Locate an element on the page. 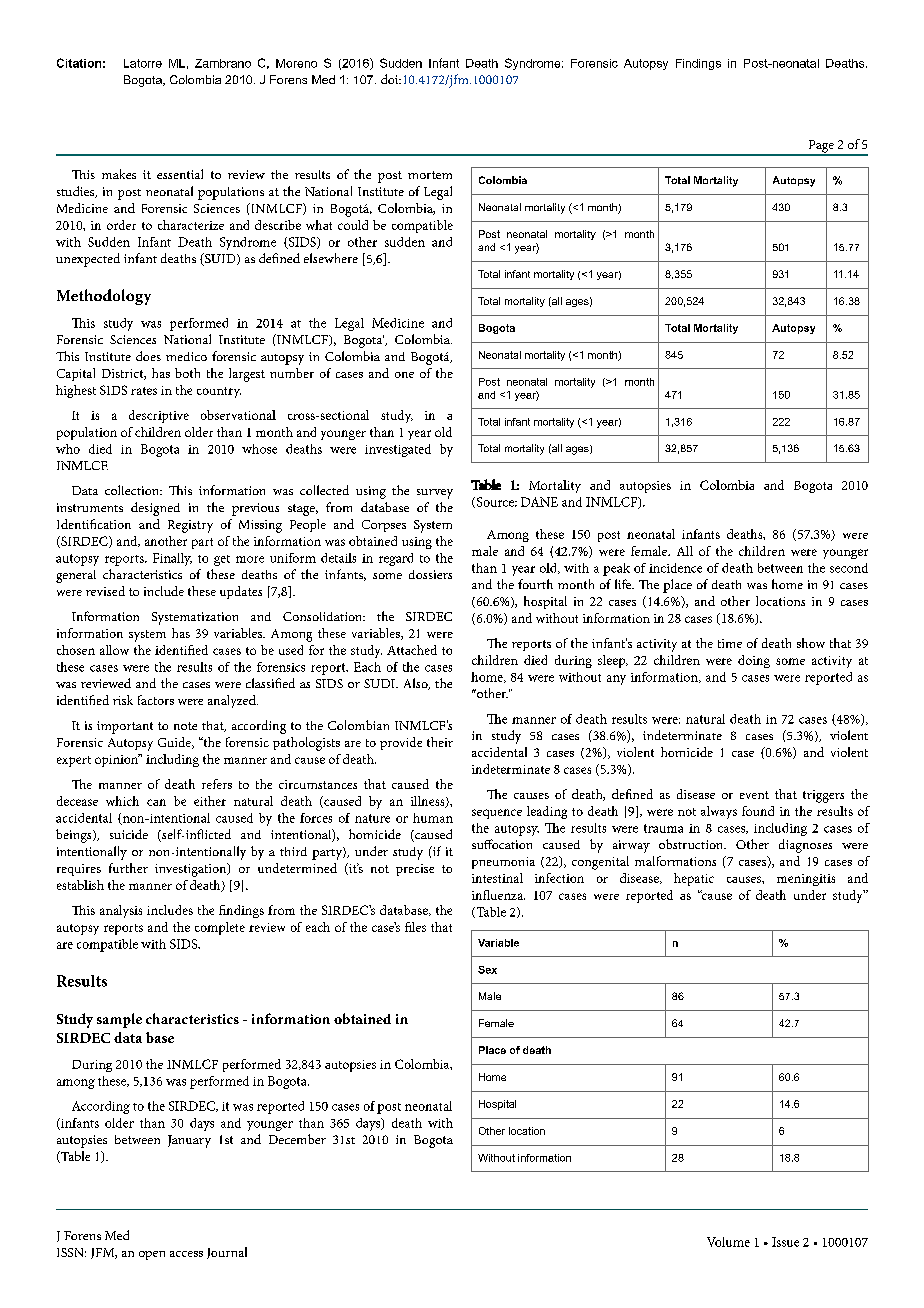  Page is located at coordinates (821, 147).
